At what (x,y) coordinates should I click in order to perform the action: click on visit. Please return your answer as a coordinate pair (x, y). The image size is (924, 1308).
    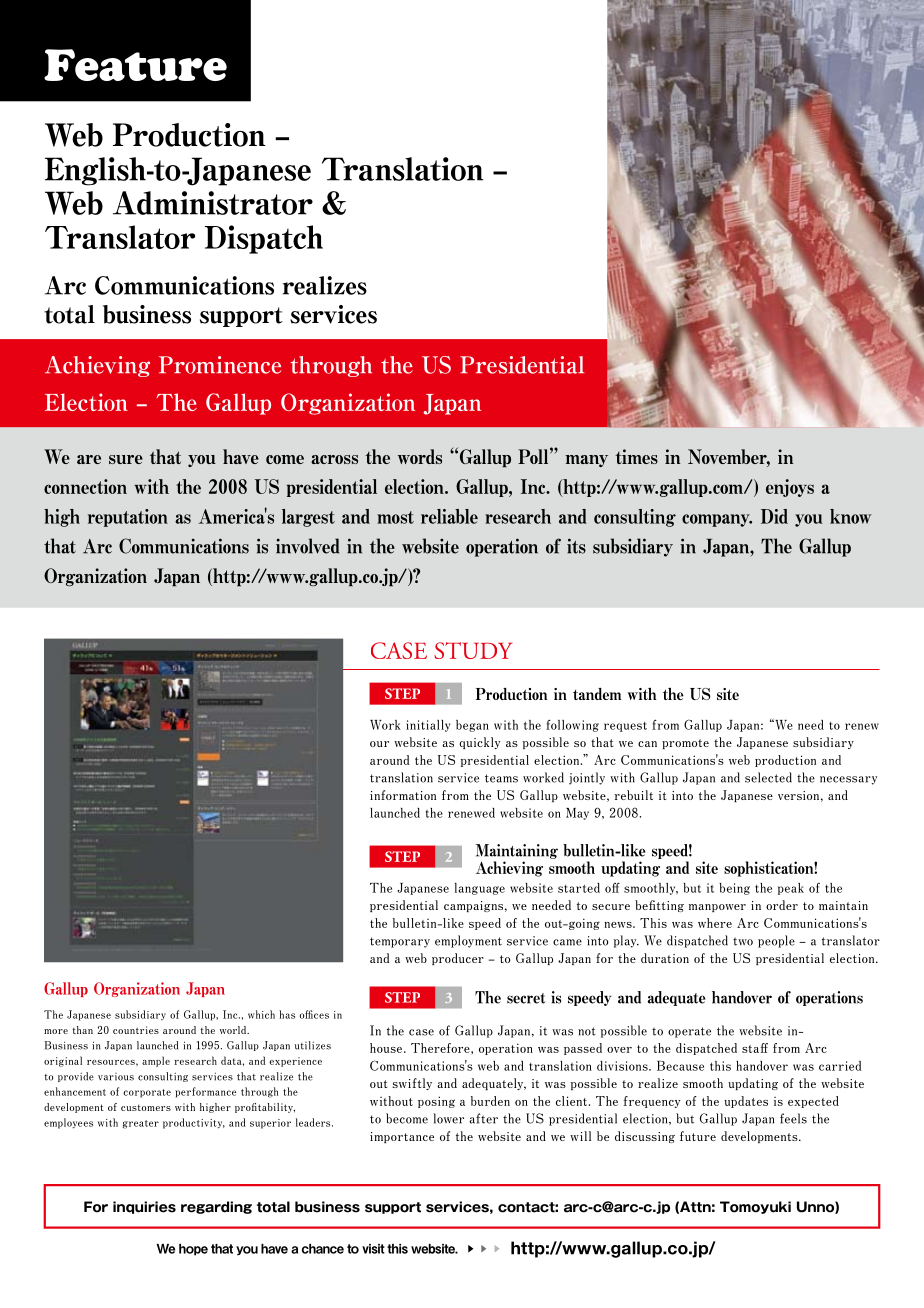
    Looking at the image, I should click on (373, 1249).
